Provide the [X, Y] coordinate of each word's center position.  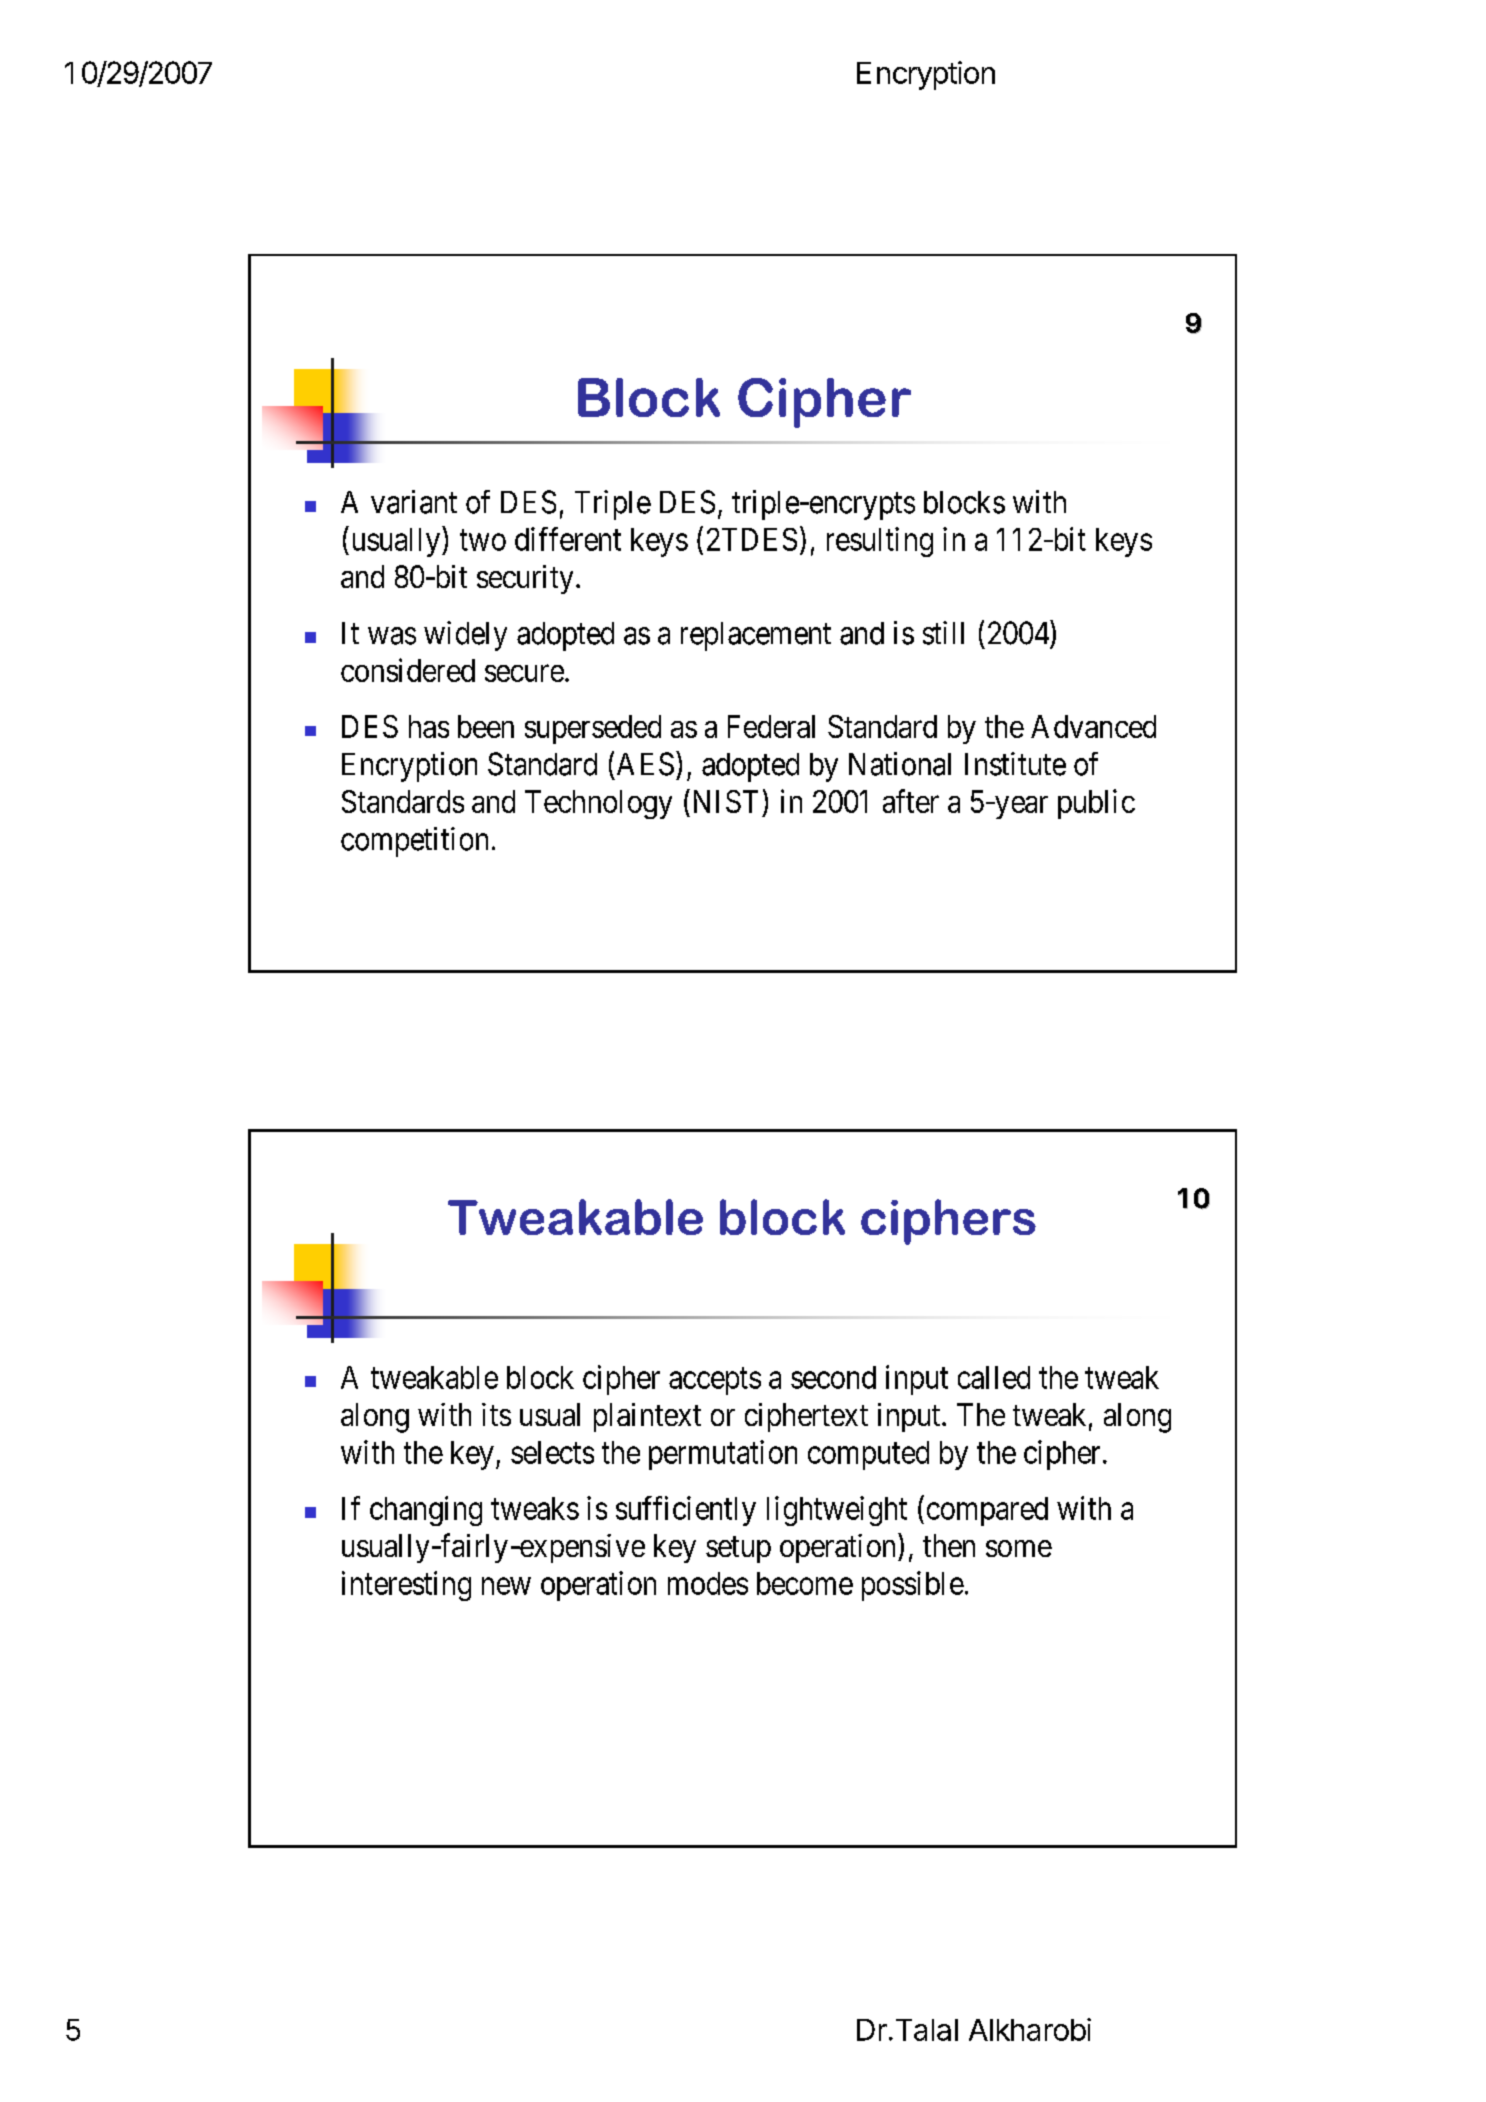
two [483, 540]
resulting [880, 542]
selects [552, 1452]
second [833, 1377]
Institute [1015, 764]
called [994, 1377]
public [1096, 804]
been [486, 726]
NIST [723, 801]
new [506, 1586]
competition [414, 842]
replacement [756, 636]
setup [738, 1550]
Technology [598, 804]
